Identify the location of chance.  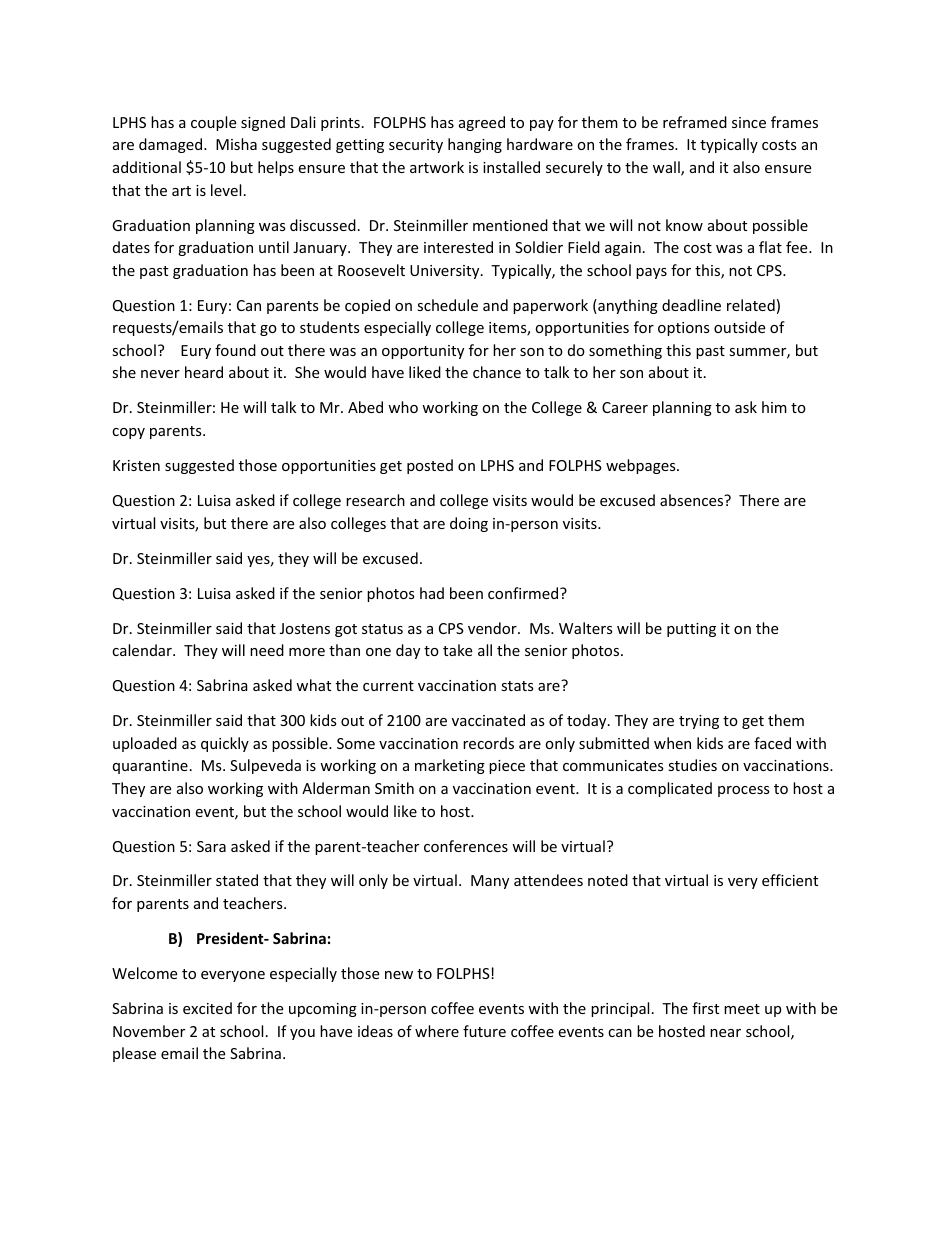
(497, 372).
